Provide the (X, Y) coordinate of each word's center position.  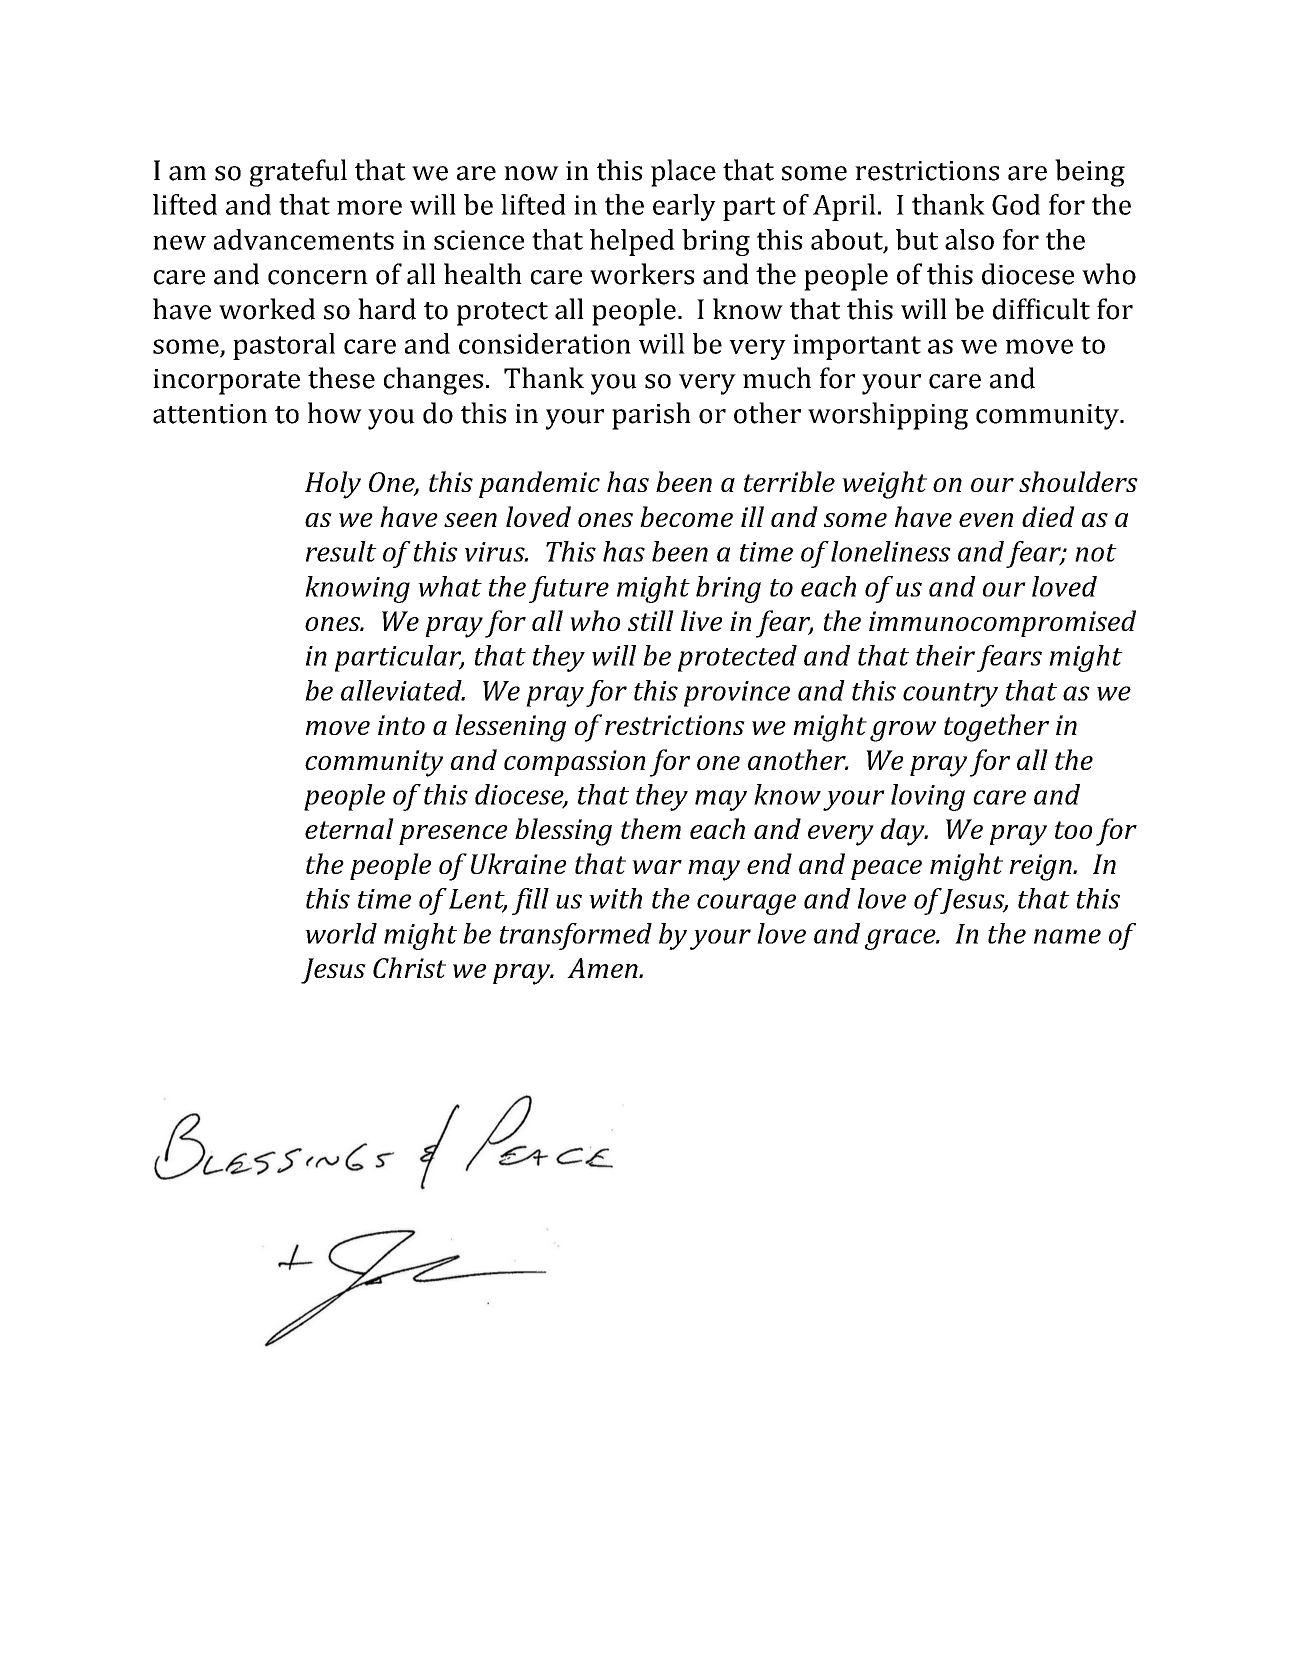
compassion (574, 763)
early (684, 207)
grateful (298, 173)
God (1016, 204)
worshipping (888, 416)
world (341, 933)
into (401, 725)
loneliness (891, 551)
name (1067, 936)
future (569, 589)
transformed (576, 936)
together (996, 728)
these (341, 378)
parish (651, 416)
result (341, 551)
